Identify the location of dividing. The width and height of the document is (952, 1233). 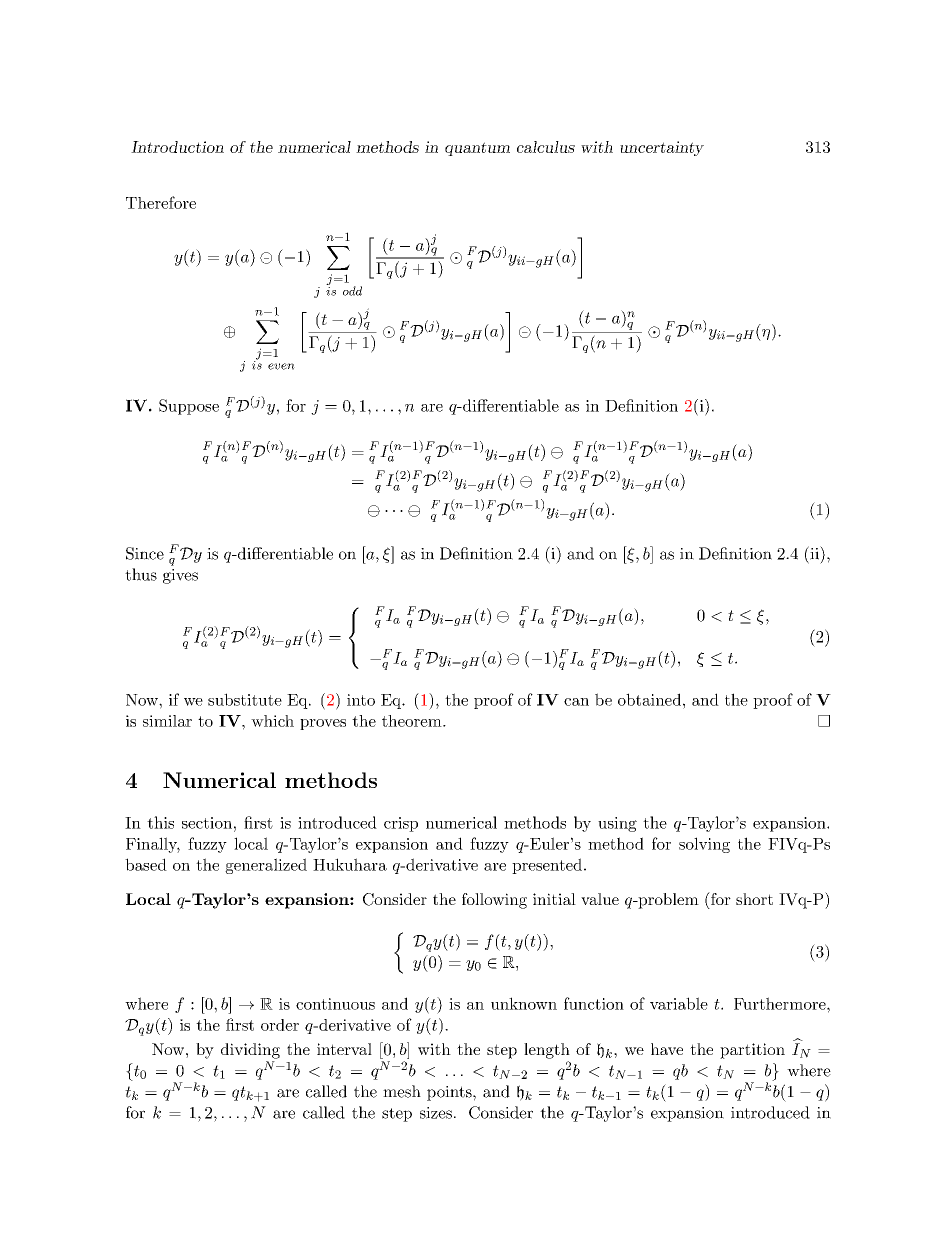
(250, 1051).
